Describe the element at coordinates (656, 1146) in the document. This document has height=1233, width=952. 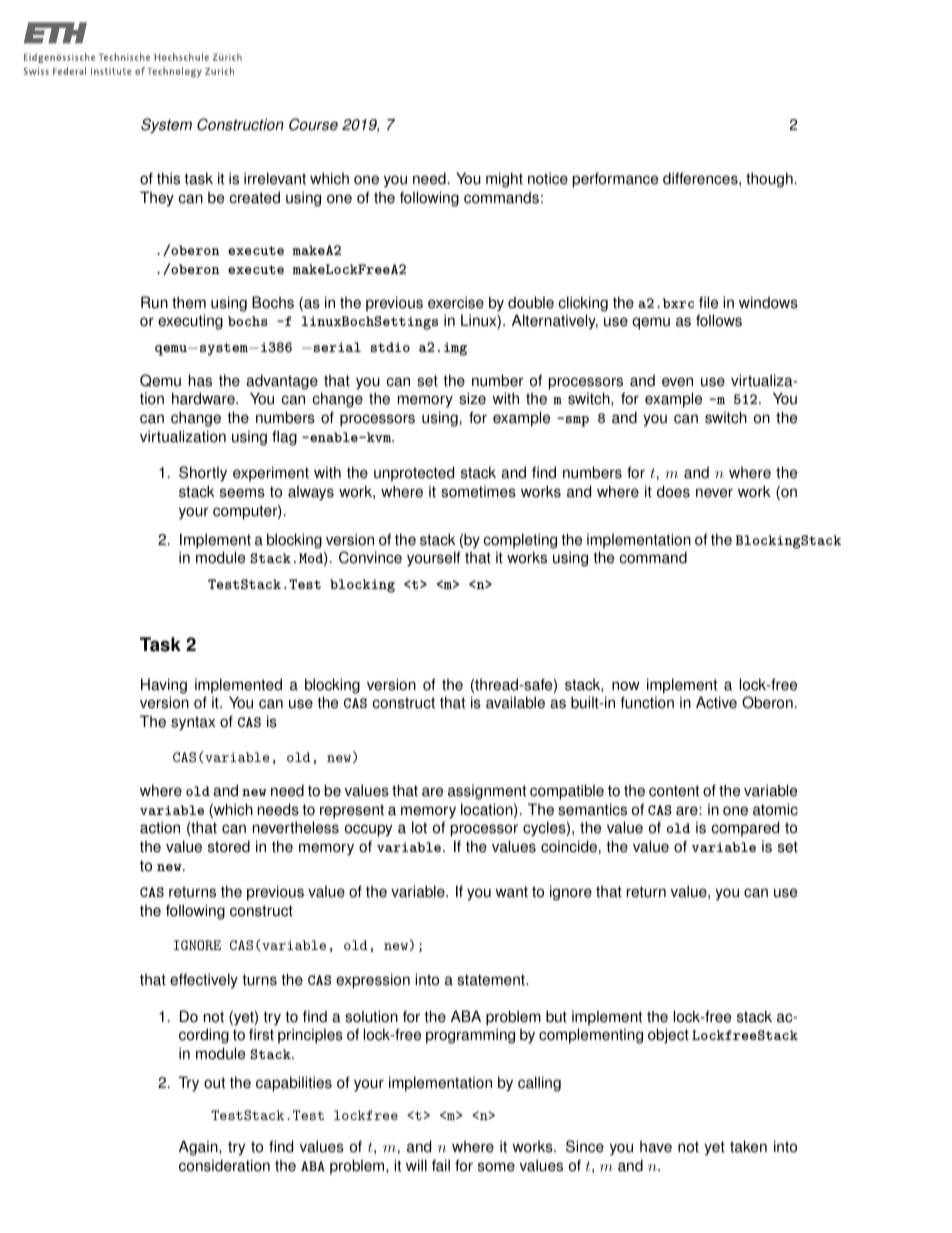
I see `have` at that location.
